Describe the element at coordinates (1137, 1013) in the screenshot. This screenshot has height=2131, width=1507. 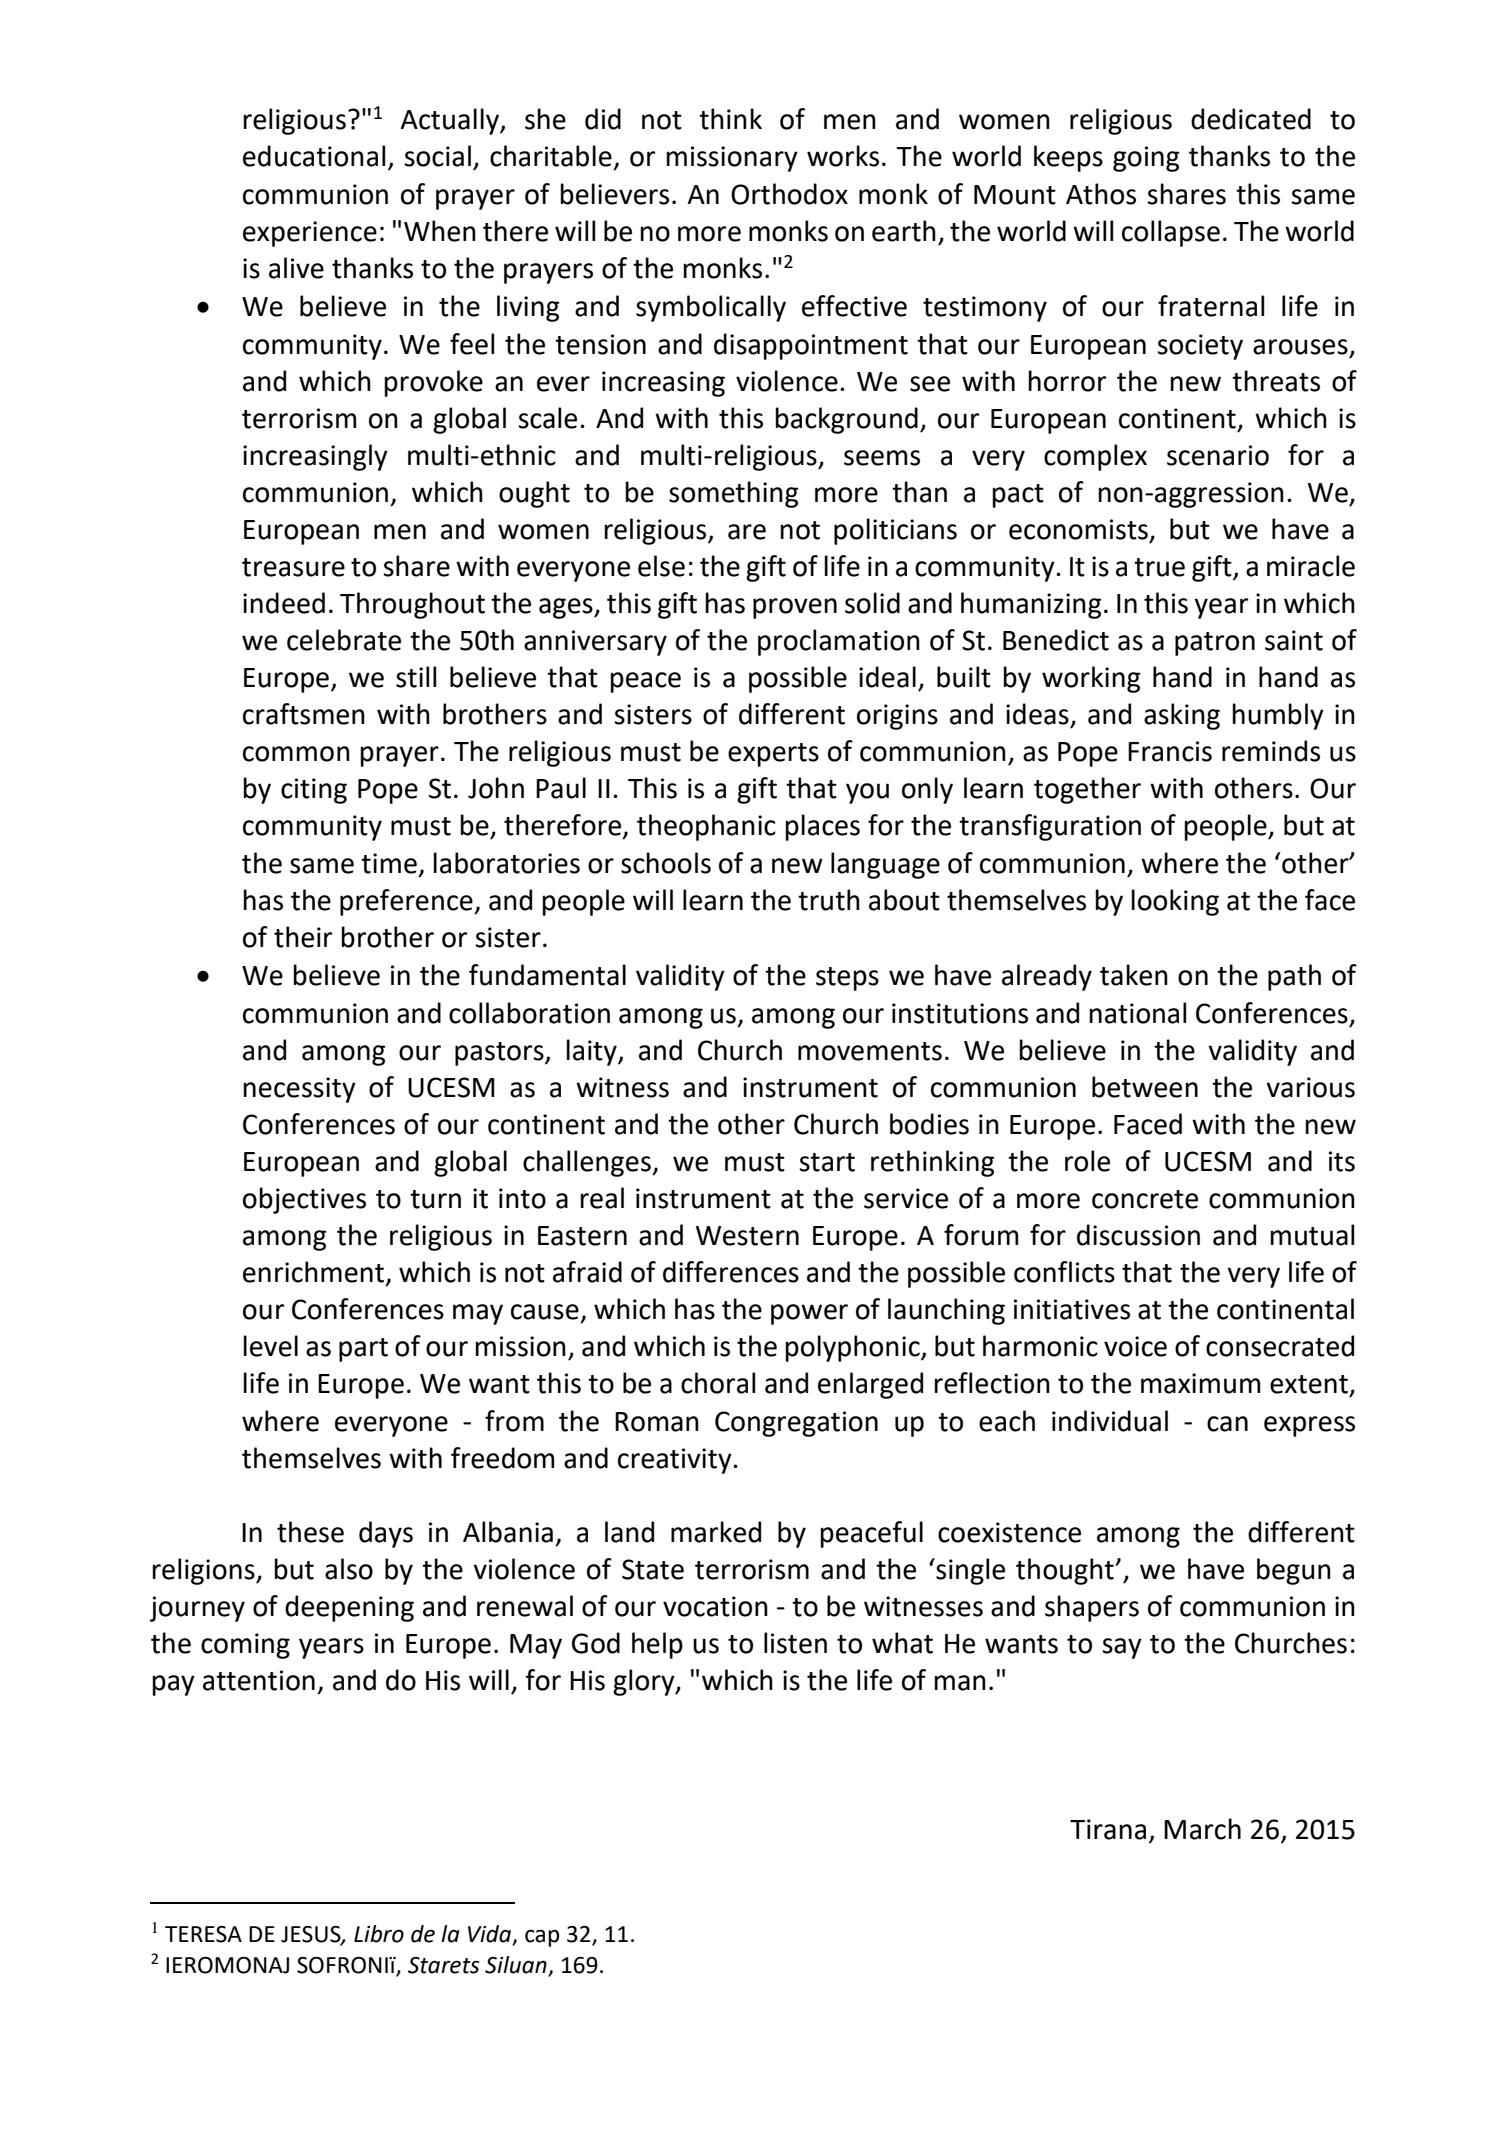
I see `national` at that location.
